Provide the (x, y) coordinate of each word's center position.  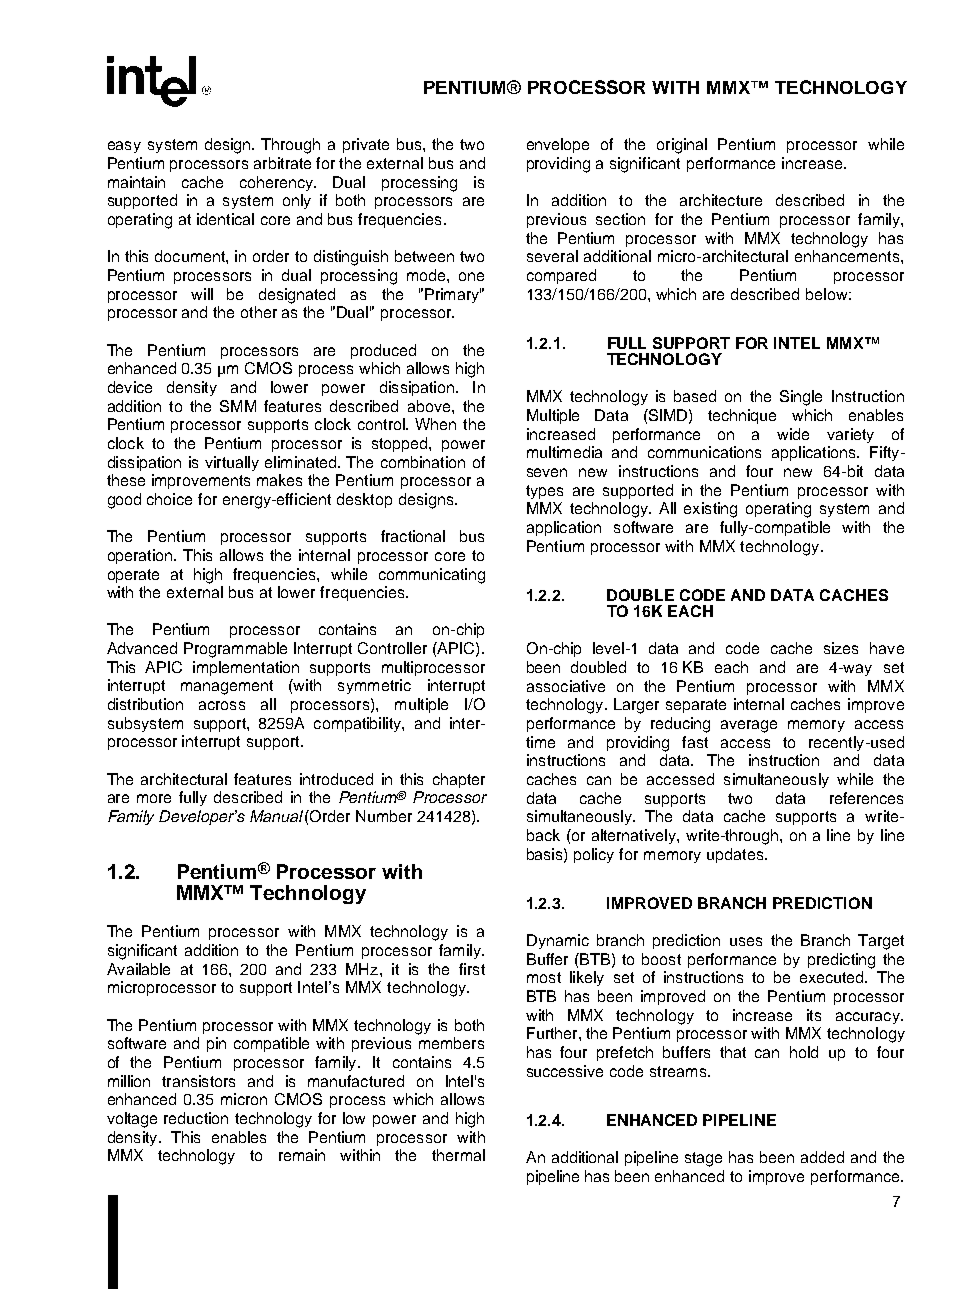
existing (710, 510)
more (154, 798)
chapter (459, 780)
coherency (278, 183)
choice (169, 499)
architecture (721, 200)
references (866, 798)
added (822, 1157)
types (544, 492)
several (552, 256)
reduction (196, 1118)
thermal (458, 1155)
